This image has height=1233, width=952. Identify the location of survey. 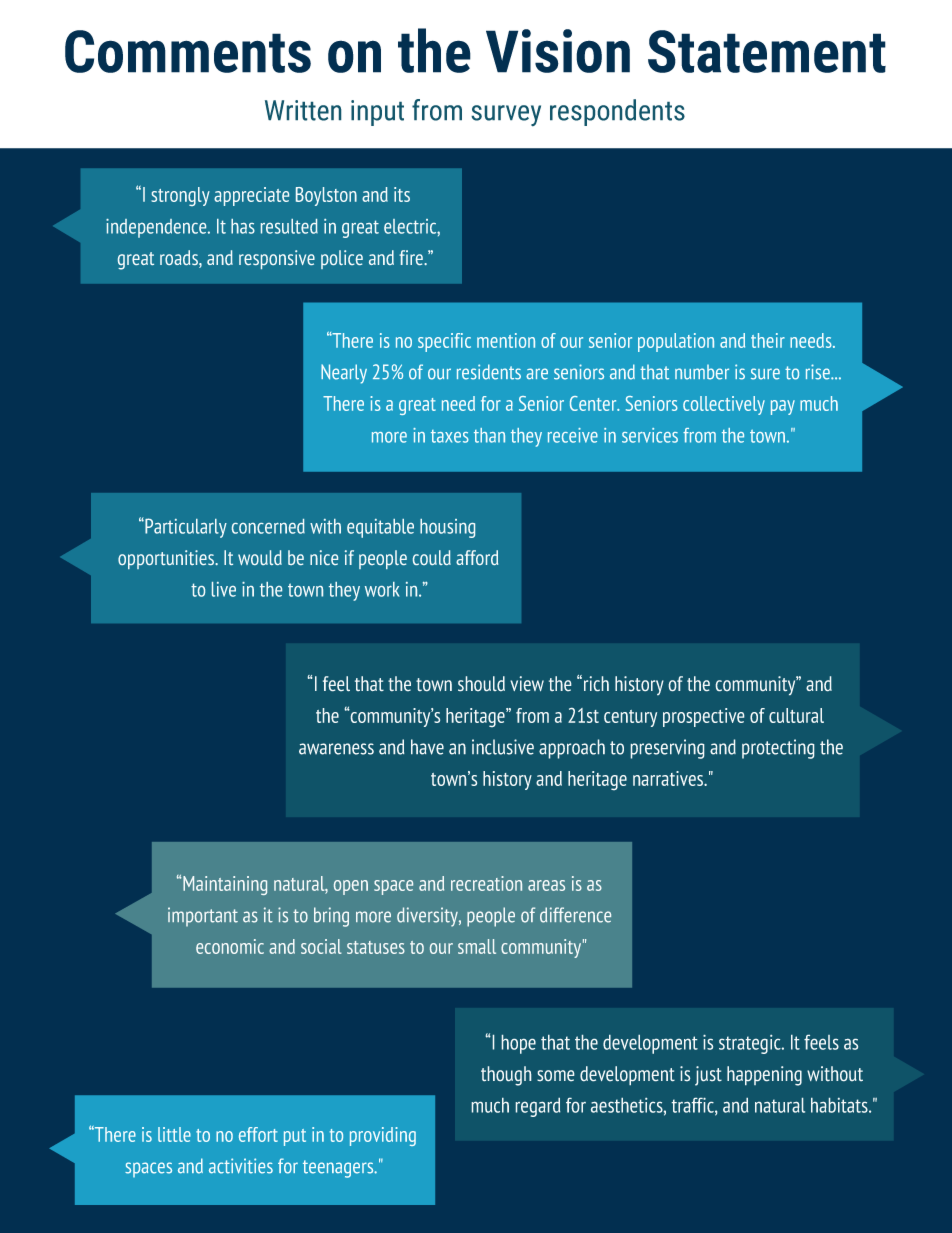
(506, 115).
